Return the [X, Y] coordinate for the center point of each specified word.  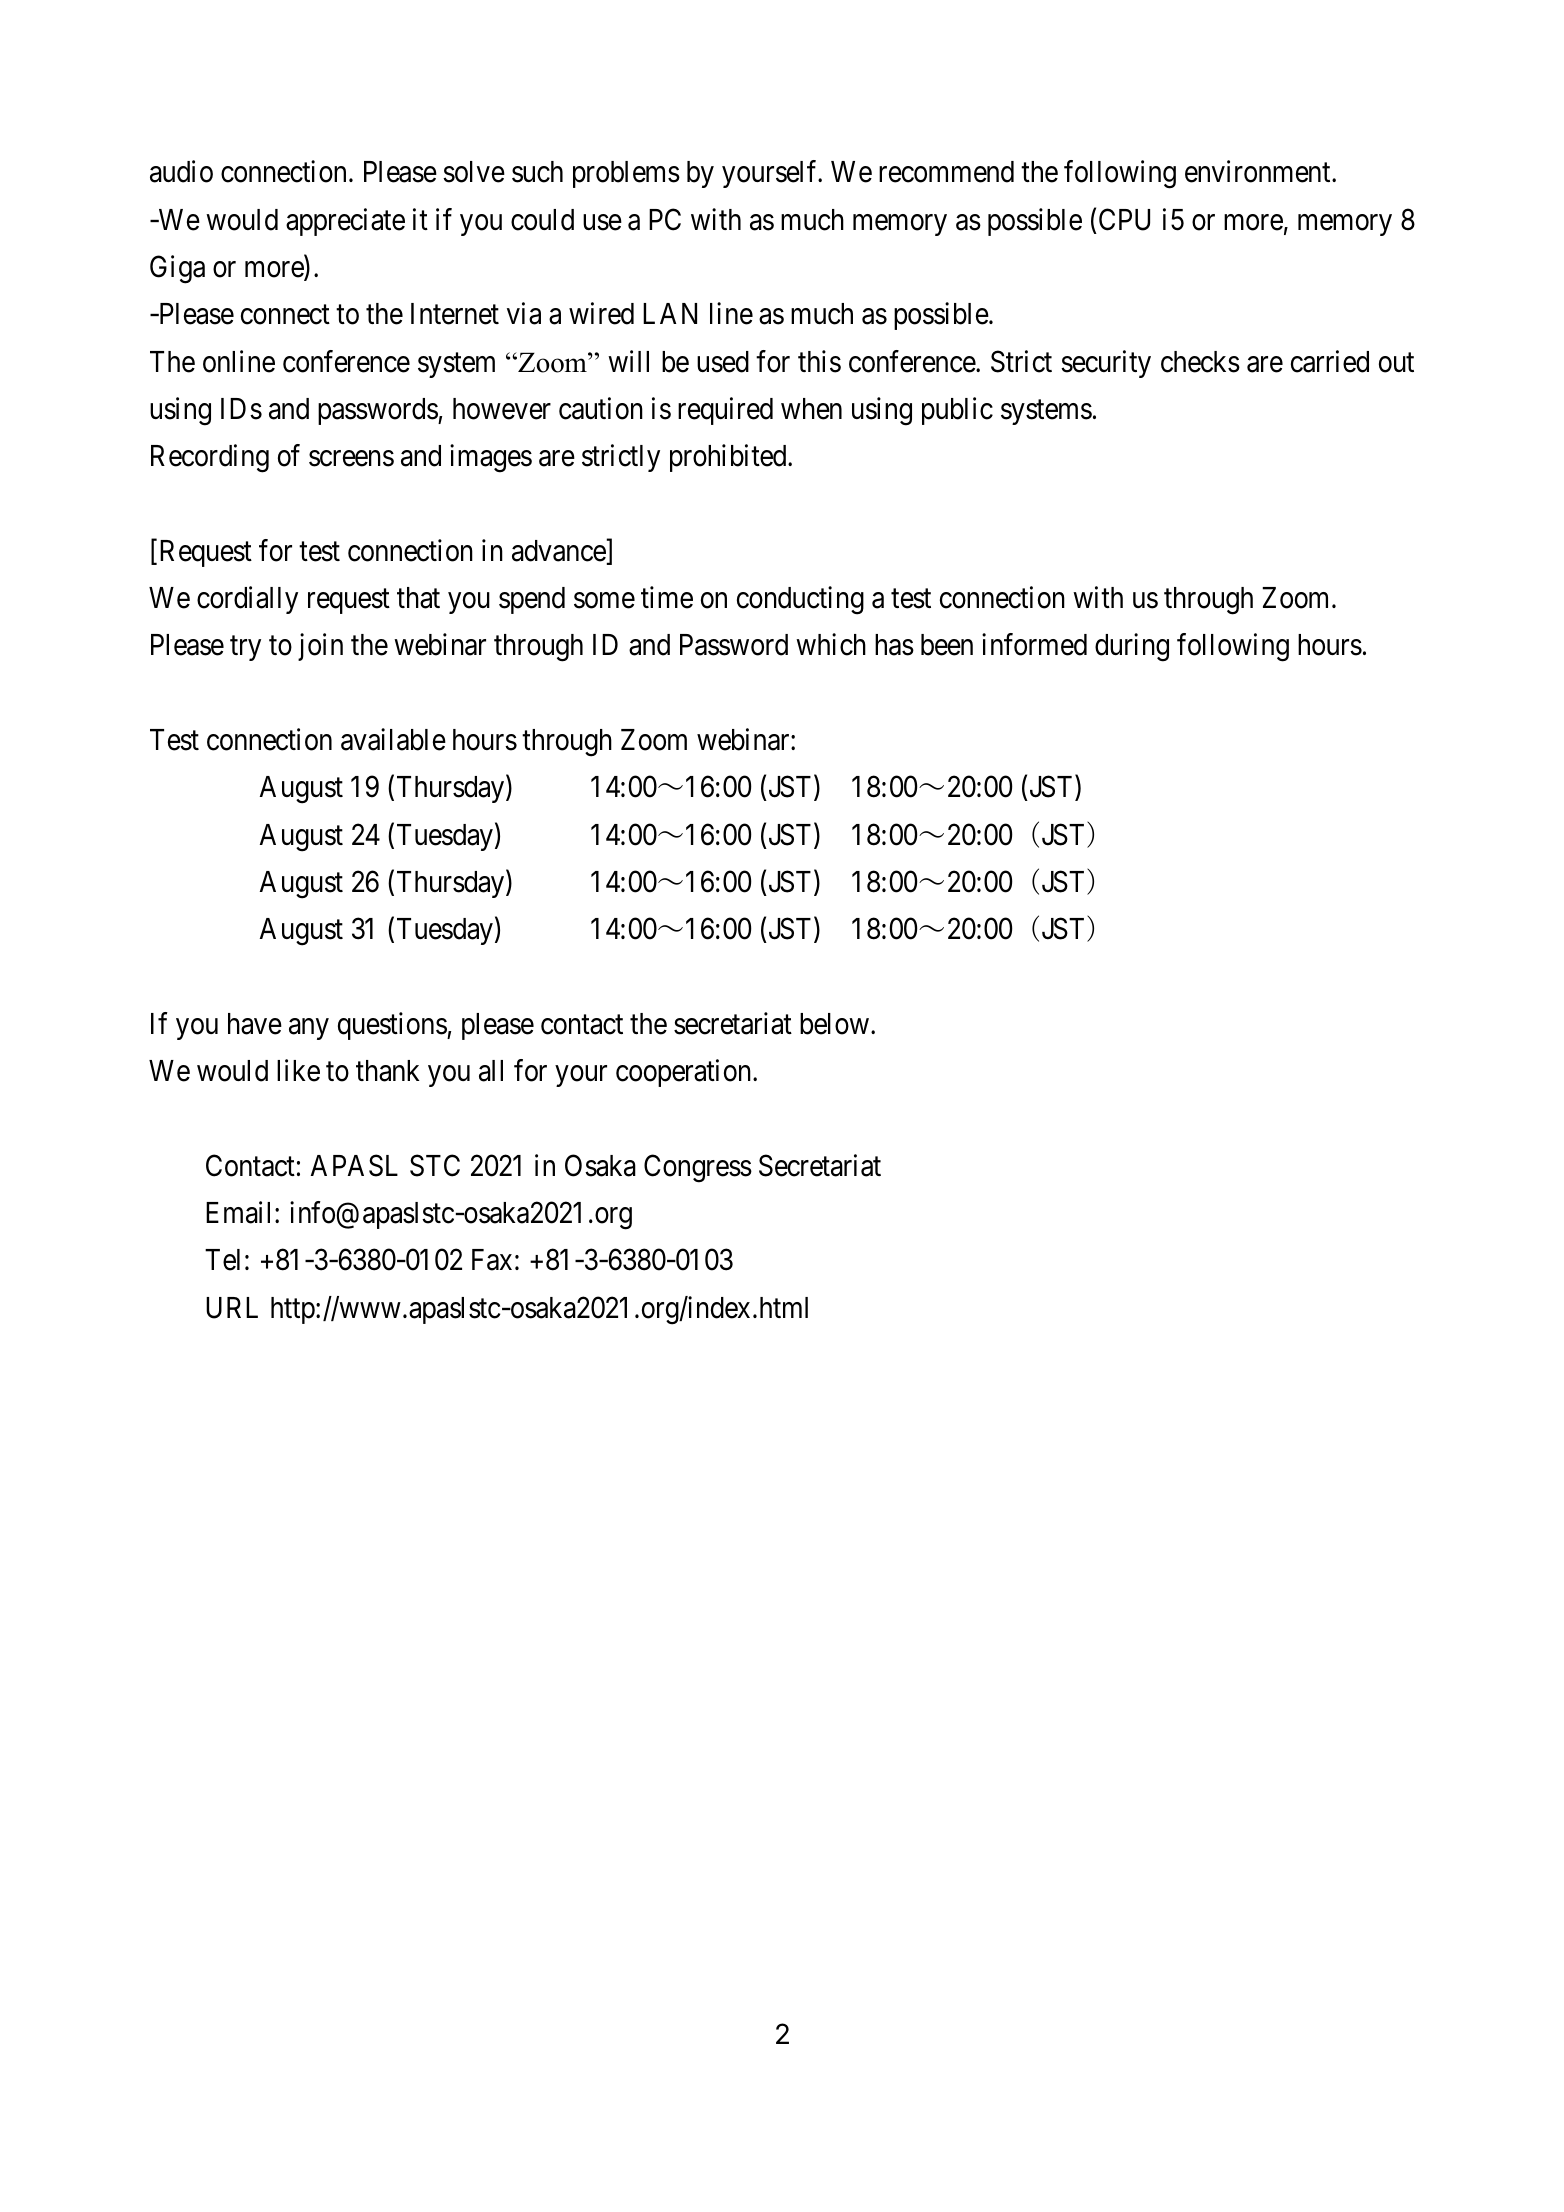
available [393, 739]
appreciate [345, 222]
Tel [222, 1260]
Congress [698, 1168]
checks [1200, 362]
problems [626, 174]
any [309, 1029]
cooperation [685, 1073]
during [1132, 648]
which [831, 645]
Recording [210, 458]
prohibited [729, 458]
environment [1259, 172]
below [834, 1024]
